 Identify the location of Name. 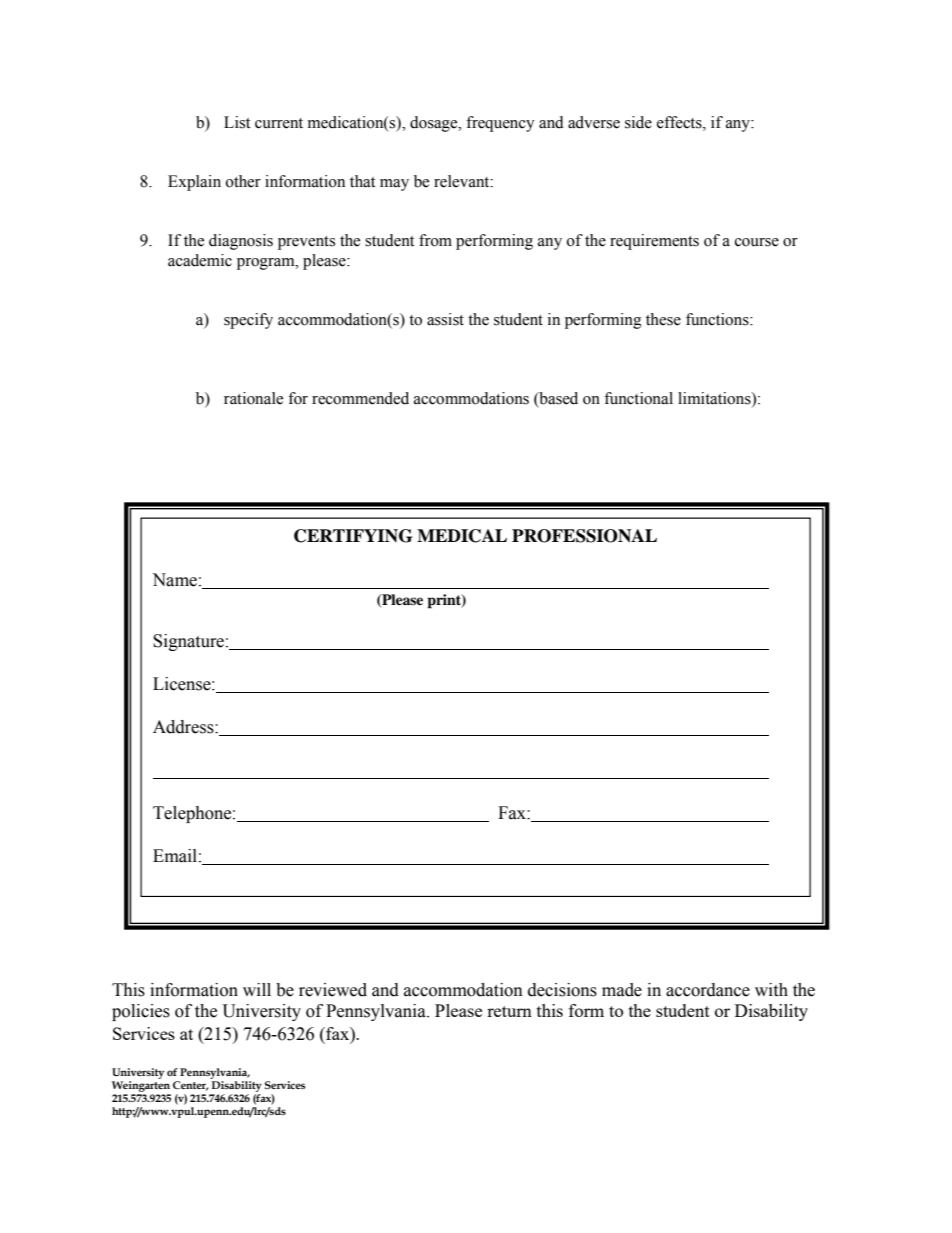
(174, 580).
